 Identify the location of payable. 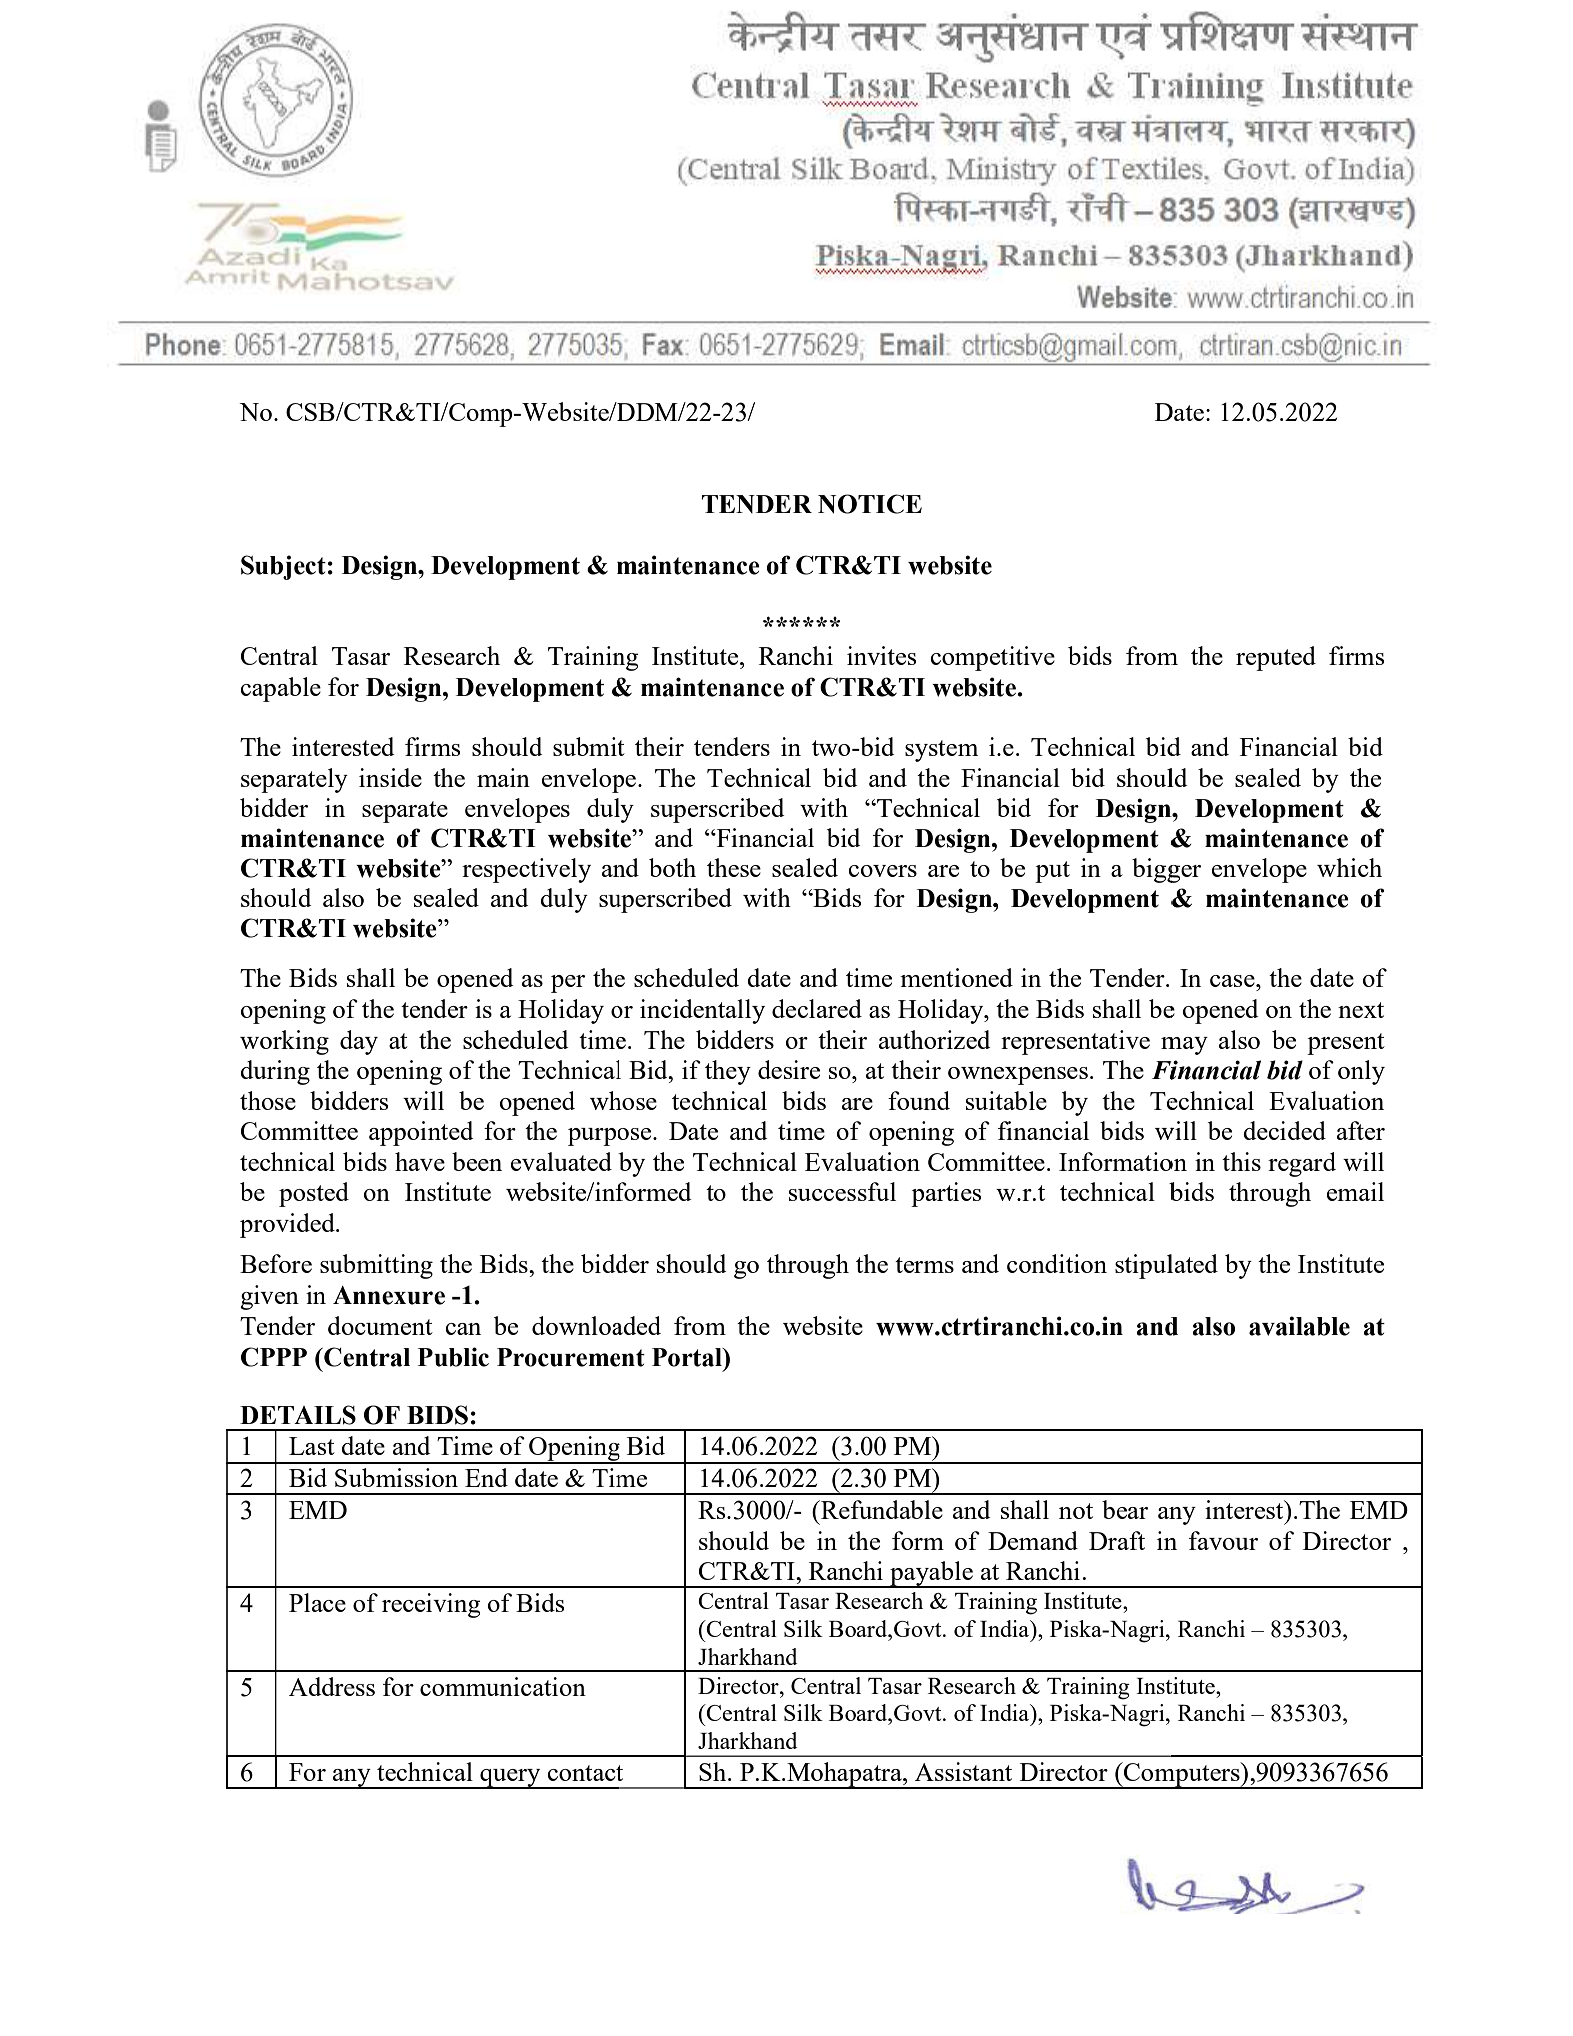
(931, 1574).
